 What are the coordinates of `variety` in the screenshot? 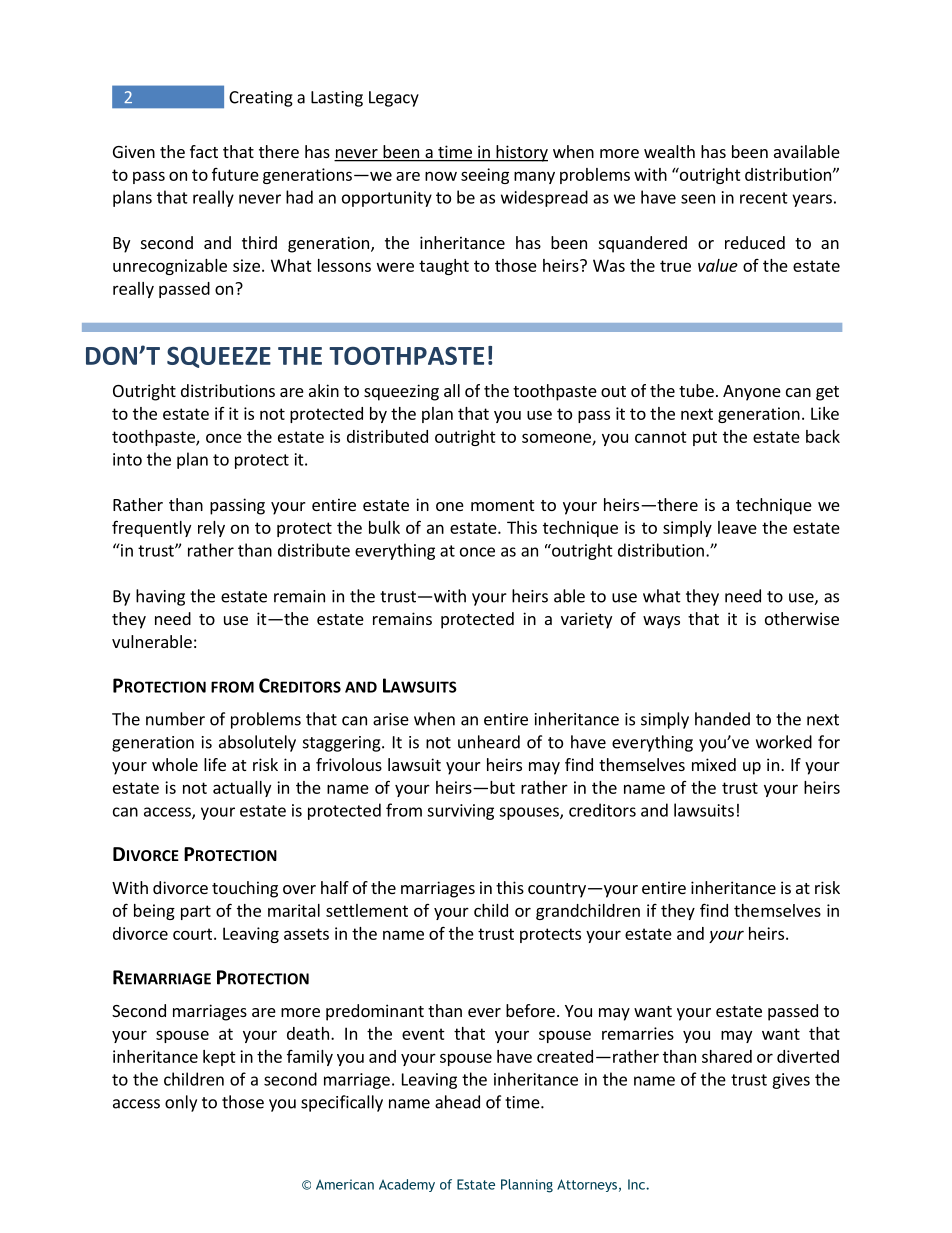 It's located at (586, 620).
